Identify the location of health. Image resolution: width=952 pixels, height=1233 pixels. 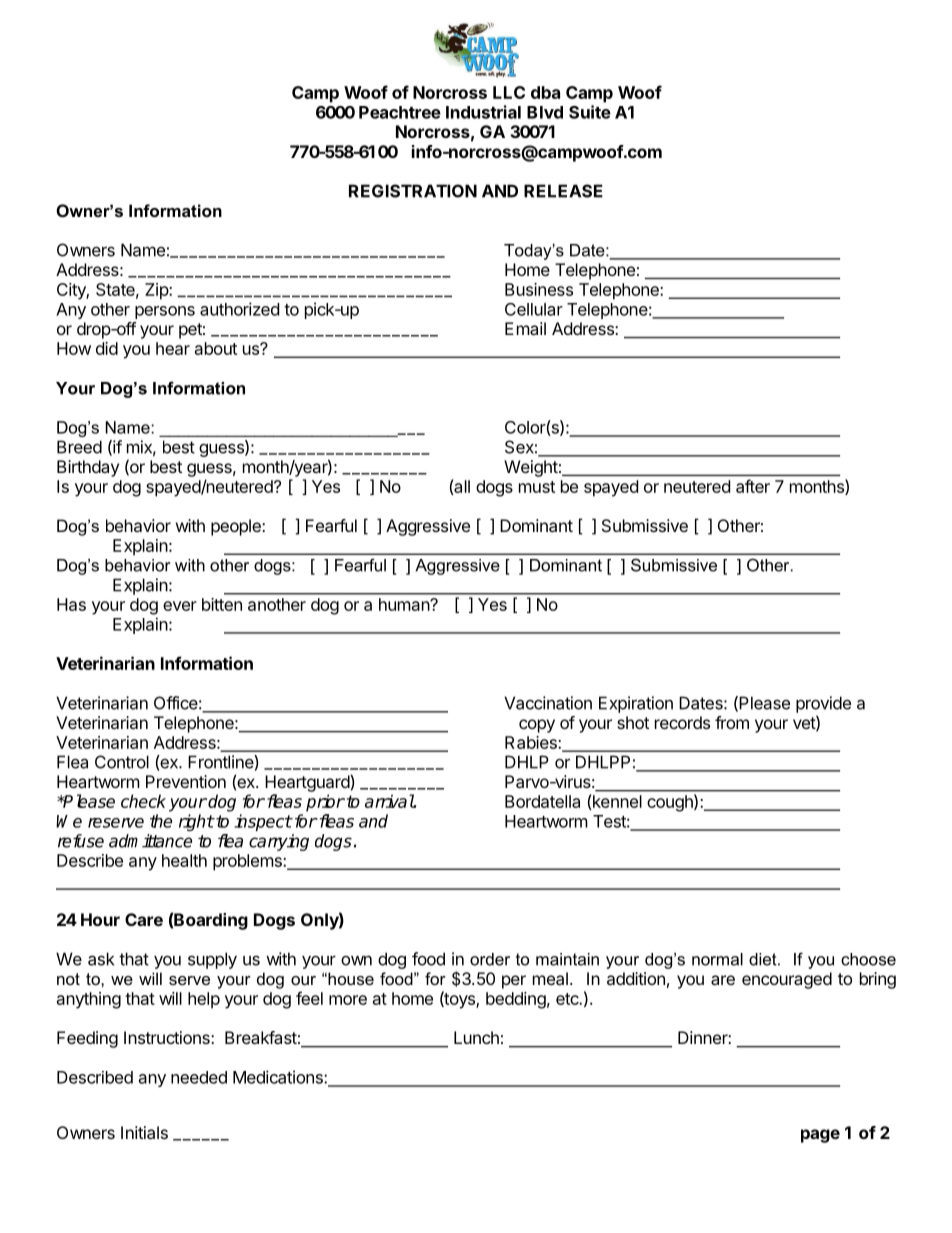
(184, 860).
